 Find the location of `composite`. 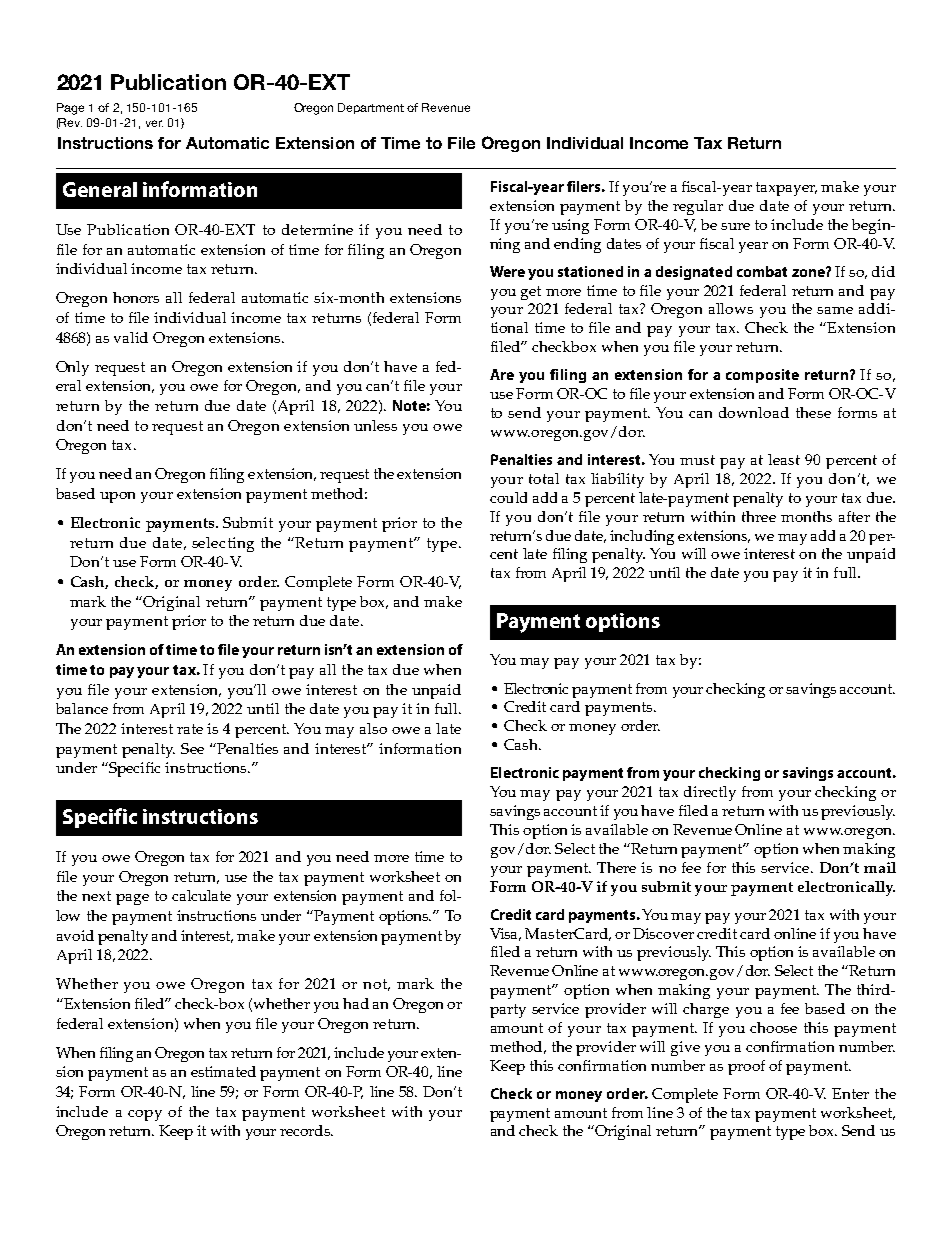

composite is located at coordinates (762, 376).
